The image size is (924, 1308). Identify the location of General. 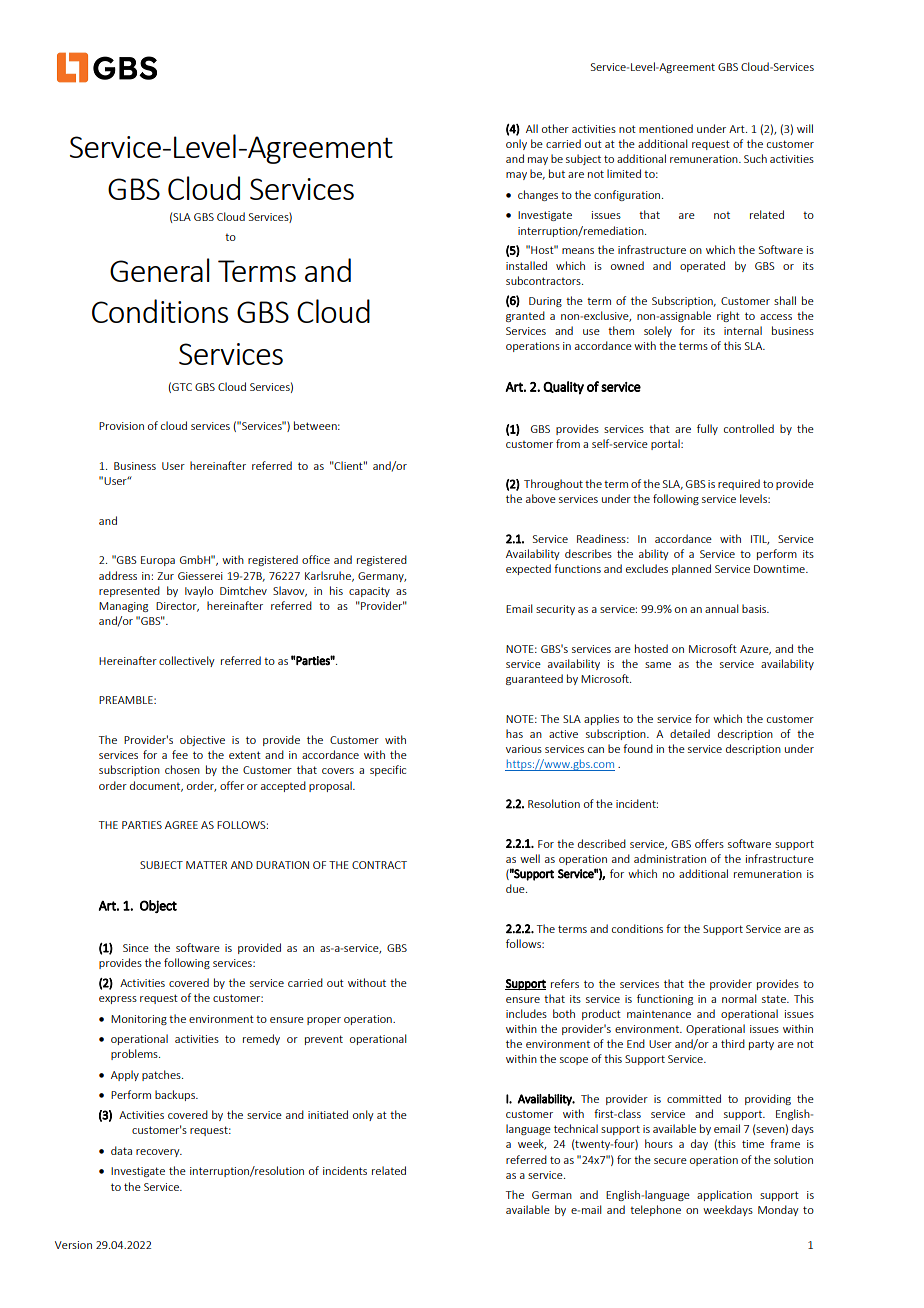
(160, 270).
